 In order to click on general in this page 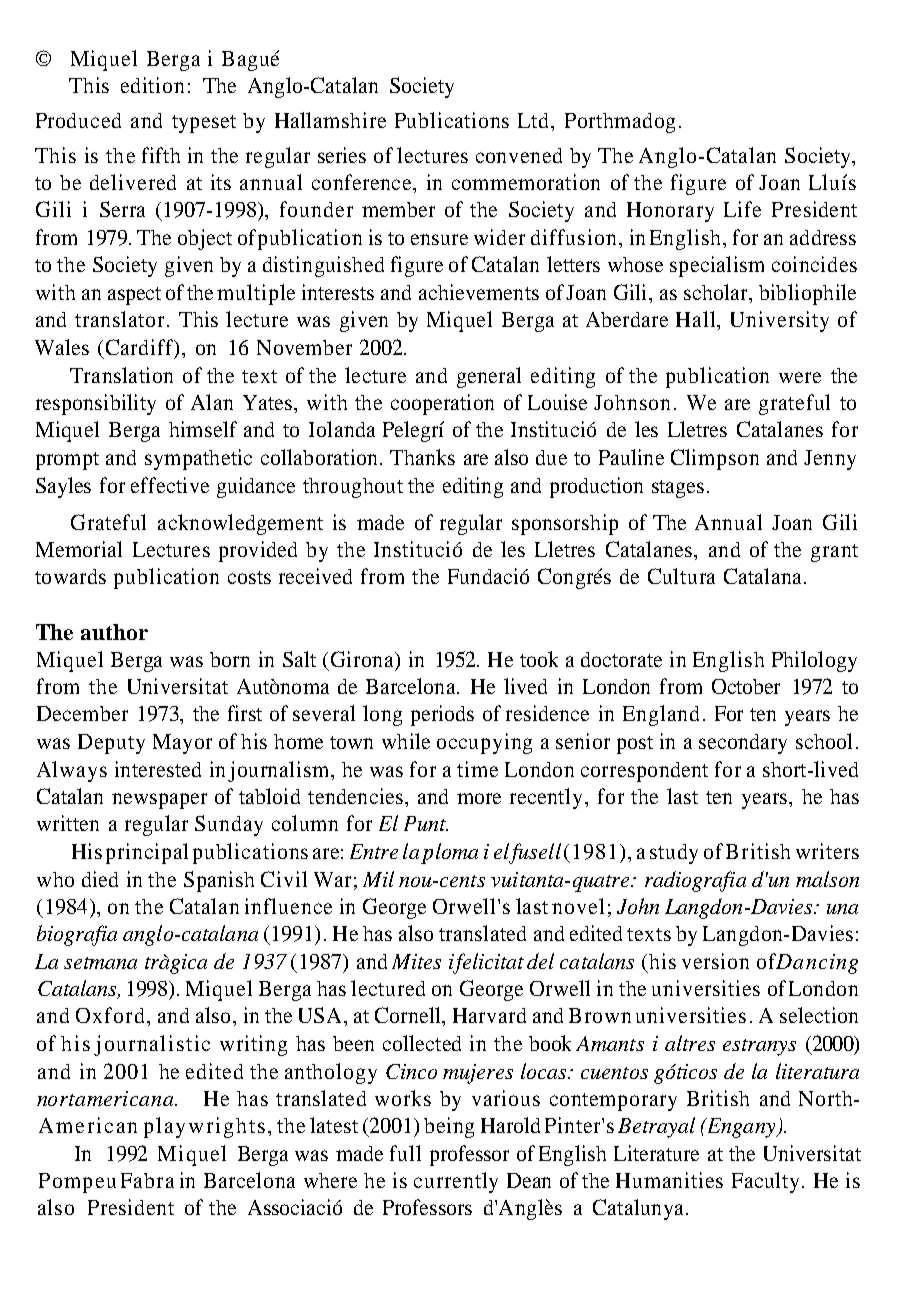, I will do `click(489, 377)`.
